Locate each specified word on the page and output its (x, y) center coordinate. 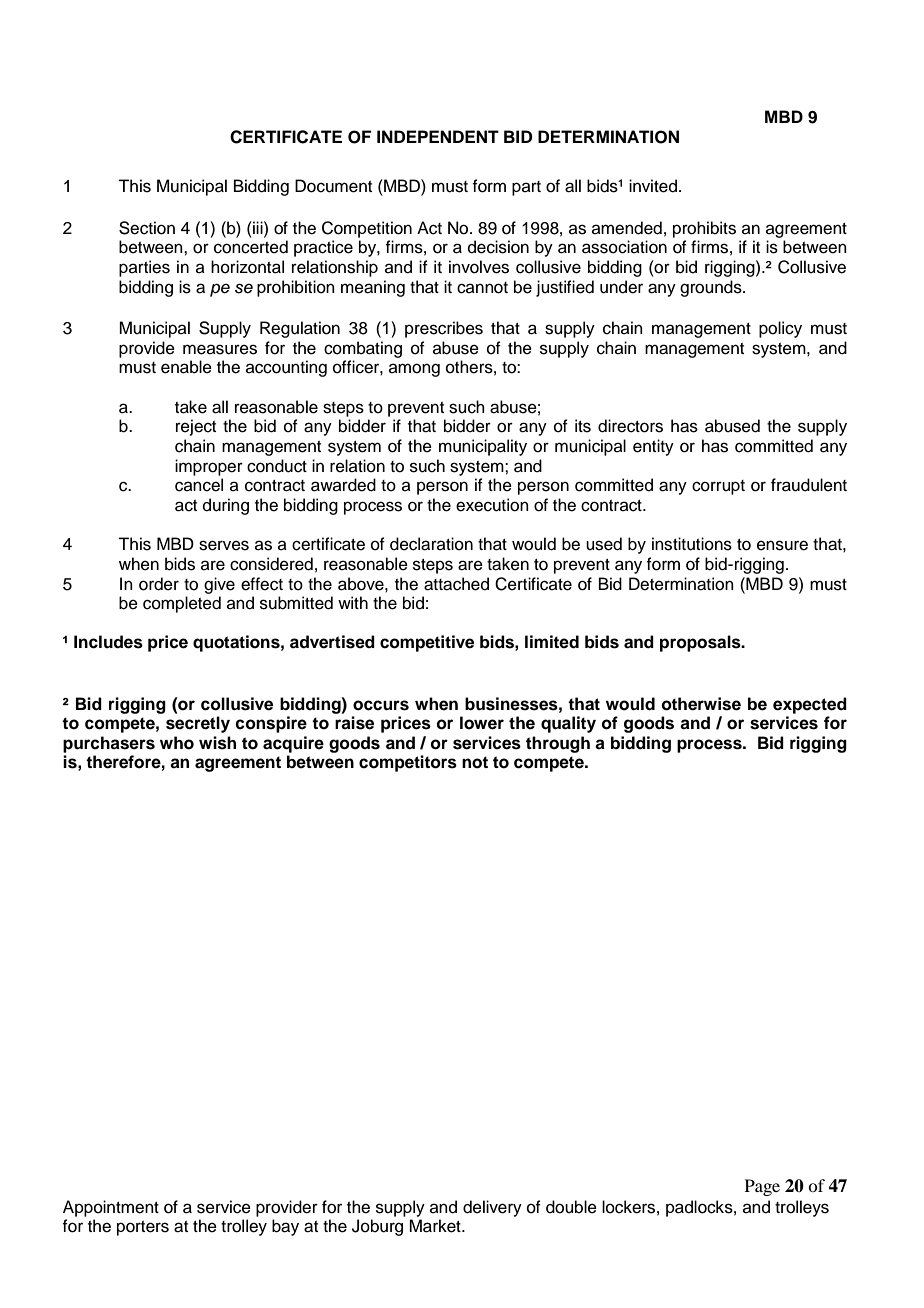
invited (653, 186)
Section (147, 228)
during (226, 506)
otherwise (701, 704)
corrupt (718, 487)
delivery (492, 1208)
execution (492, 505)
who (177, 743)
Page (762, 1187)
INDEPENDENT (438, 136)
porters (143, 1228)
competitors (408, 763)
